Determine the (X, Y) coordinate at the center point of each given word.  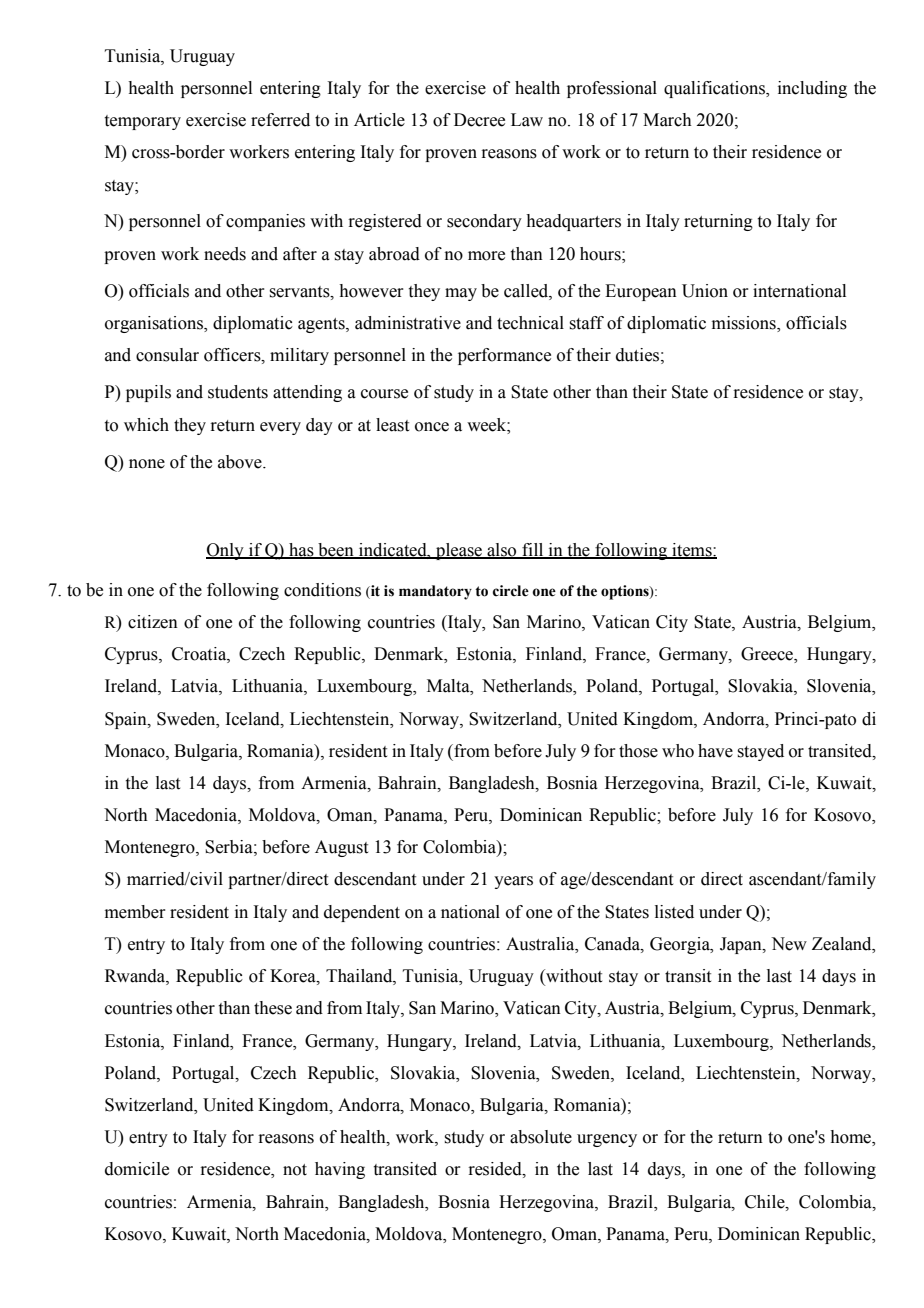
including (812, 89)
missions (745, 324)
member (135, 912)
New (789, 944)
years (513, 882)
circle (511, 591)
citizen (153, 622)
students (238, 392)
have (715, 751)
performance (504, 356)
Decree (479, 120)
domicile (137, 1169)
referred (280, 120)
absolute (541, 1137)
